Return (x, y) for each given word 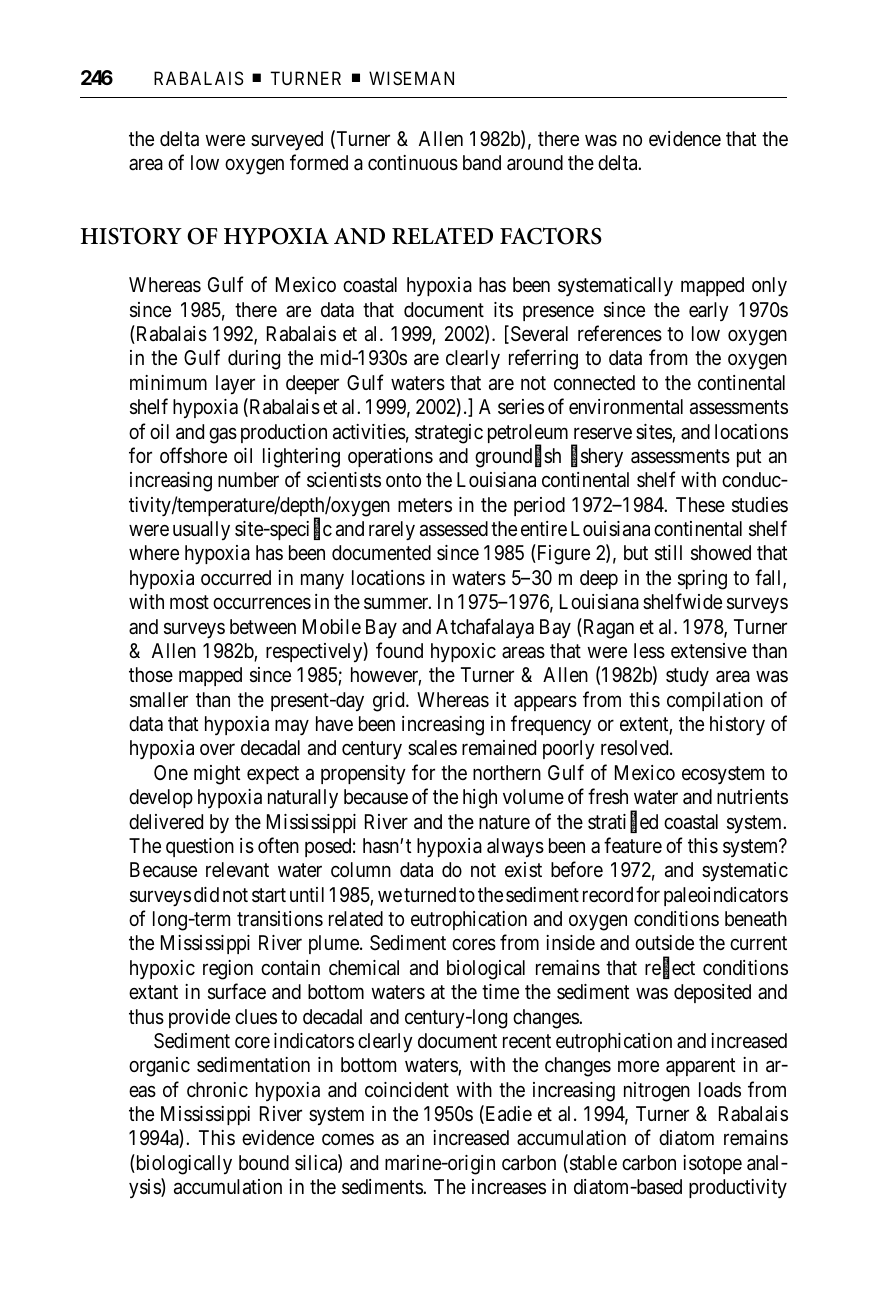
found (399, 650)
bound (264, 1162)
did (206, 894)
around (535, 163)
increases (509, 1187)
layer (235, 384)
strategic (449, 434)
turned (430, 894)
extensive (709, 651)
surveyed (287, 140)
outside (664, 943)
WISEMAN (411, 78)
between (263, 626)
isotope (712, 1164)
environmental (626, 407)
